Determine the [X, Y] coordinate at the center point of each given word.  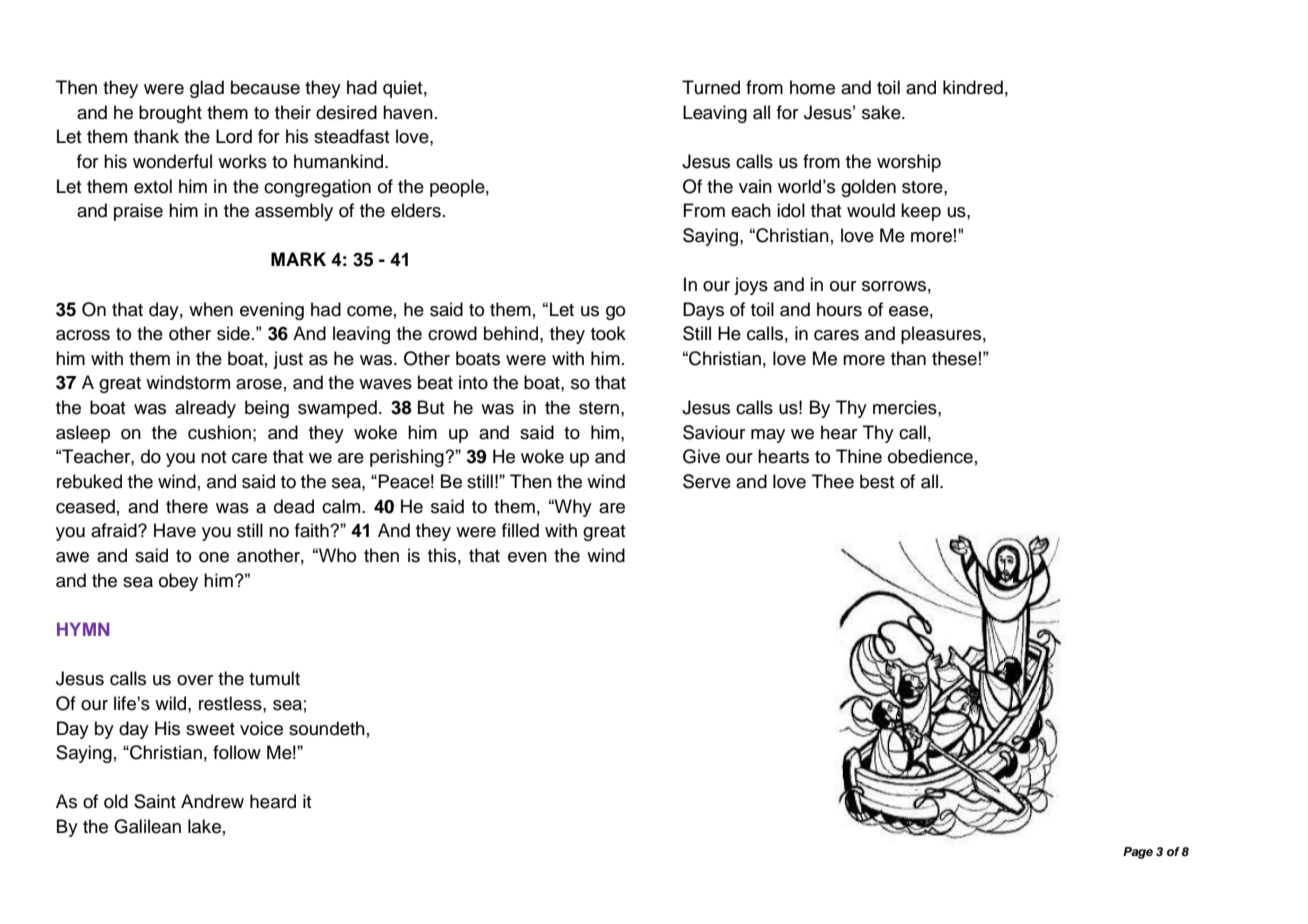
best [877, 481]
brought [170, 114]
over [195, 680]
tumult [274, 678]
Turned [711, 87]
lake [204, 826]
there [187, 506]
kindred [973, 87]
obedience [930, 456]
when [211, 309]
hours [839, 309]
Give [701, 456]
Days [703, 311]
